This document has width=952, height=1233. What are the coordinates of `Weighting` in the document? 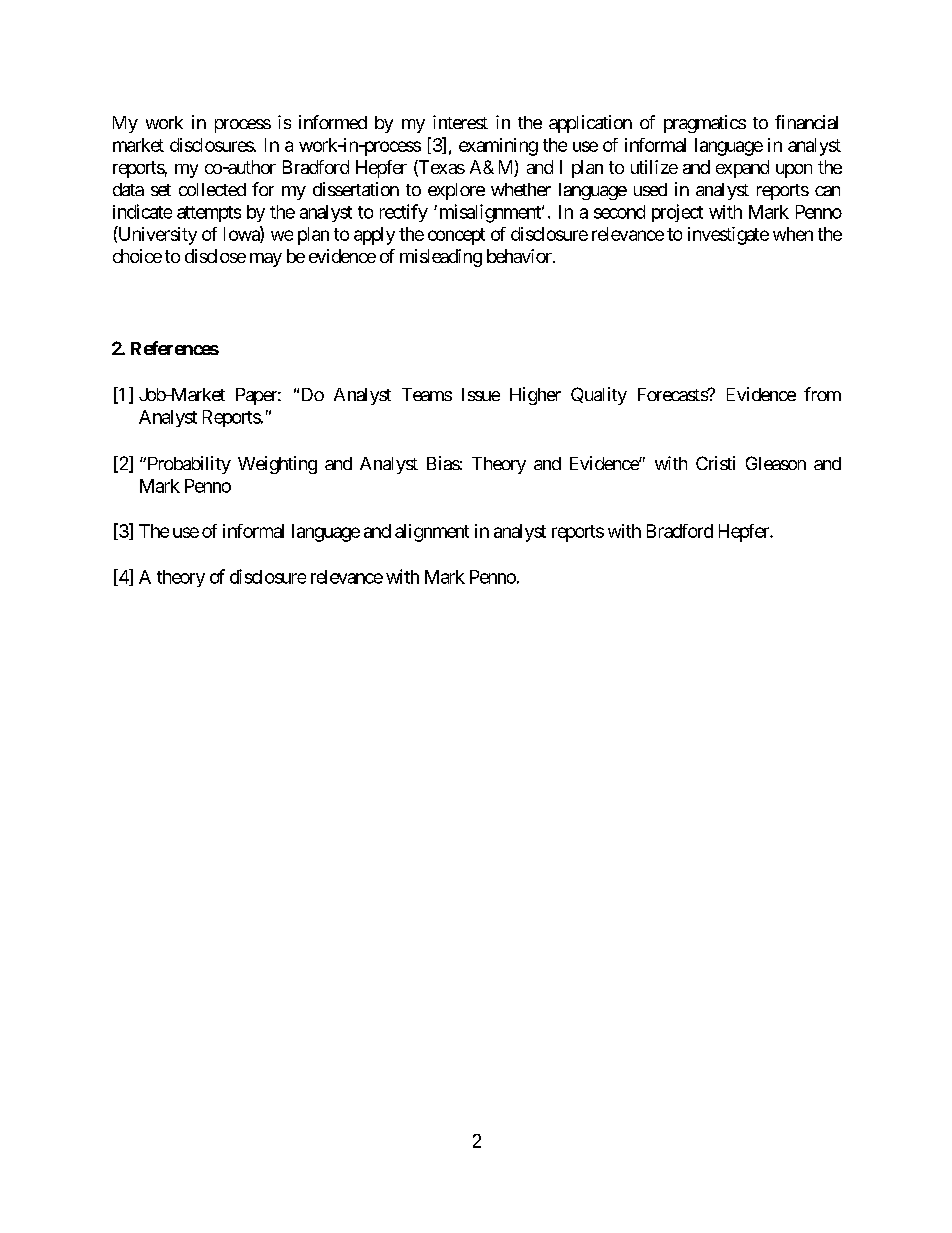 It's located at (277, 465).
